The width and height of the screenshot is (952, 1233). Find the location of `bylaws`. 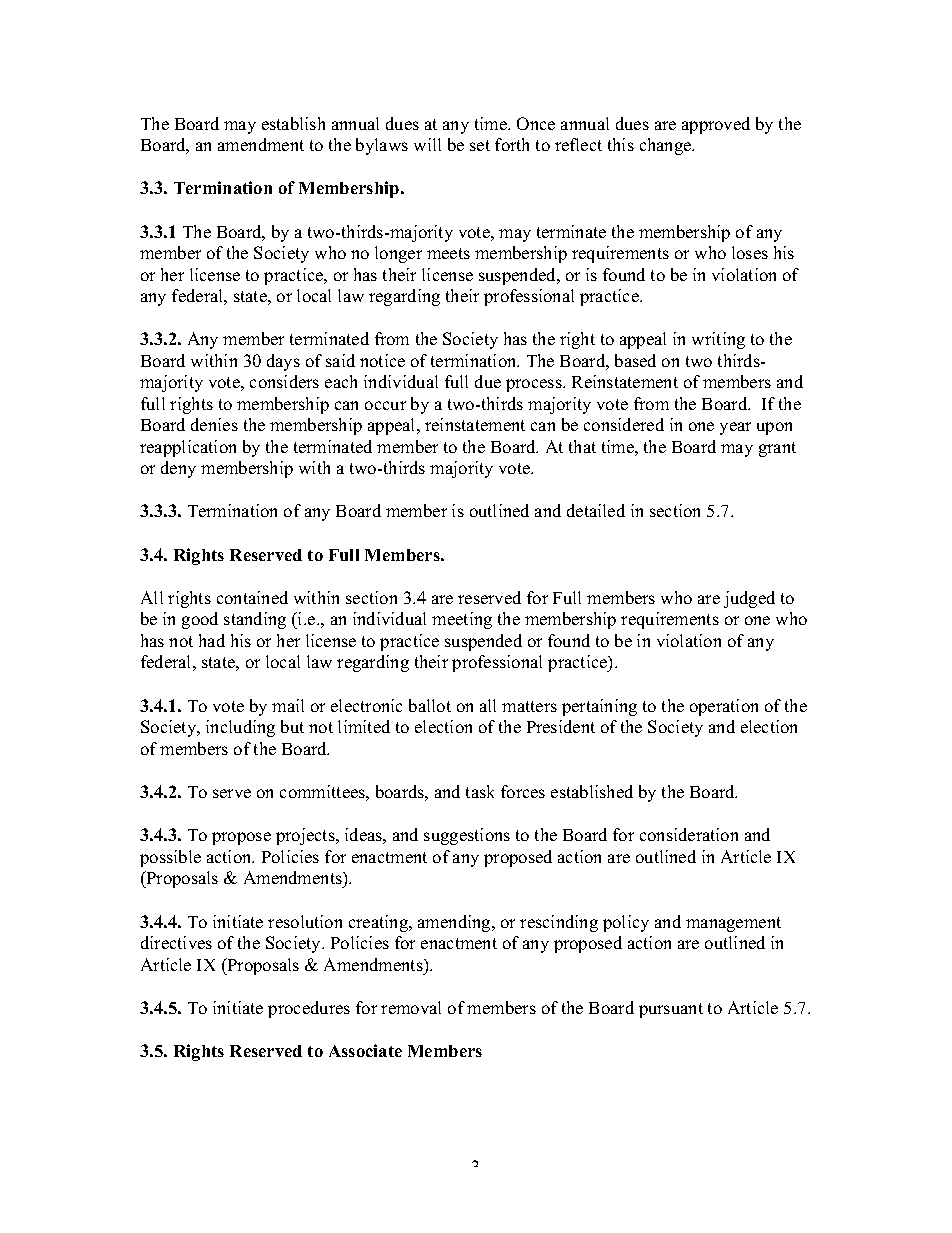

bylaws is located at coordinates (382, 146).
